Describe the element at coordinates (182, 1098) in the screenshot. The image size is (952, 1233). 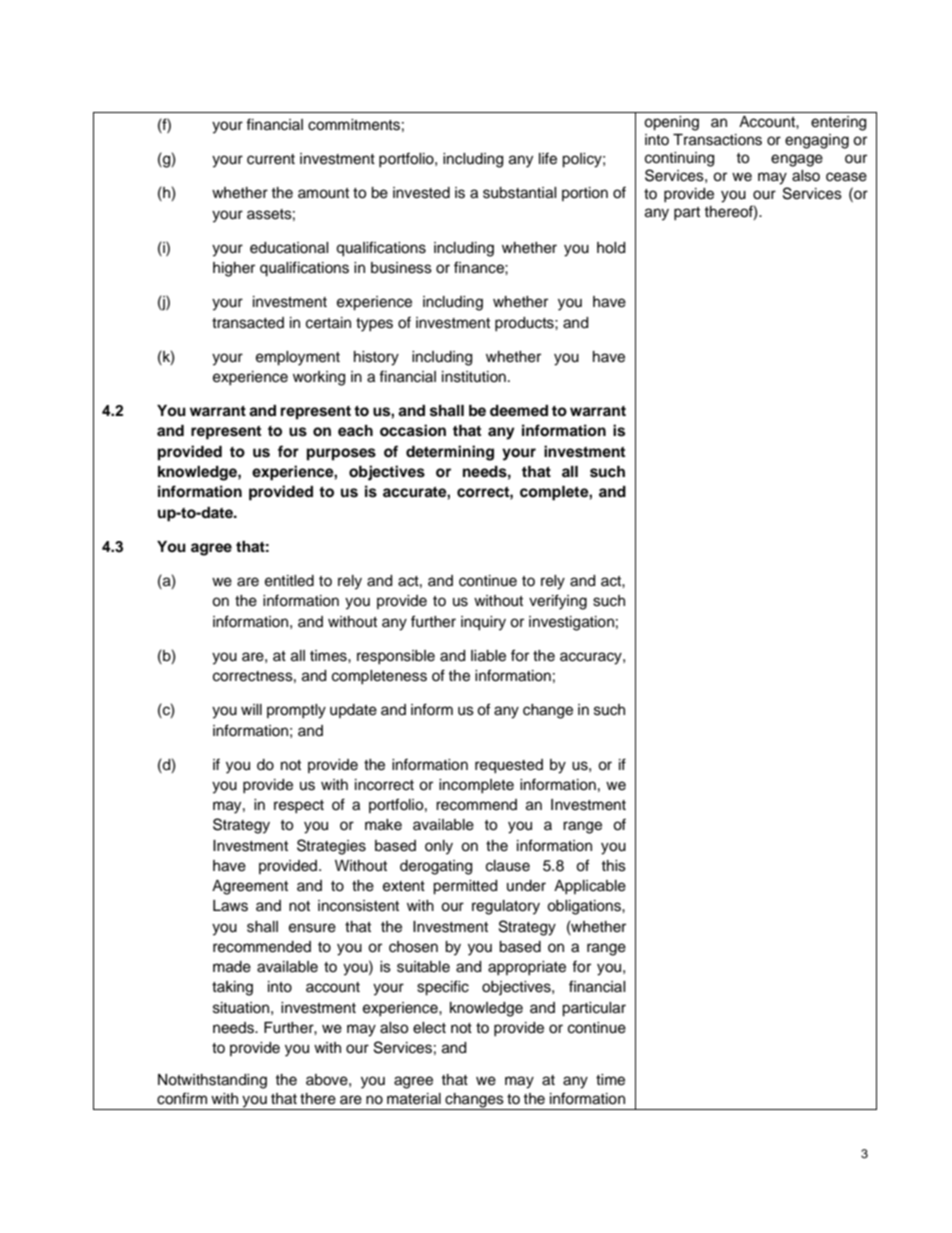
I see `confirm` at that location.
